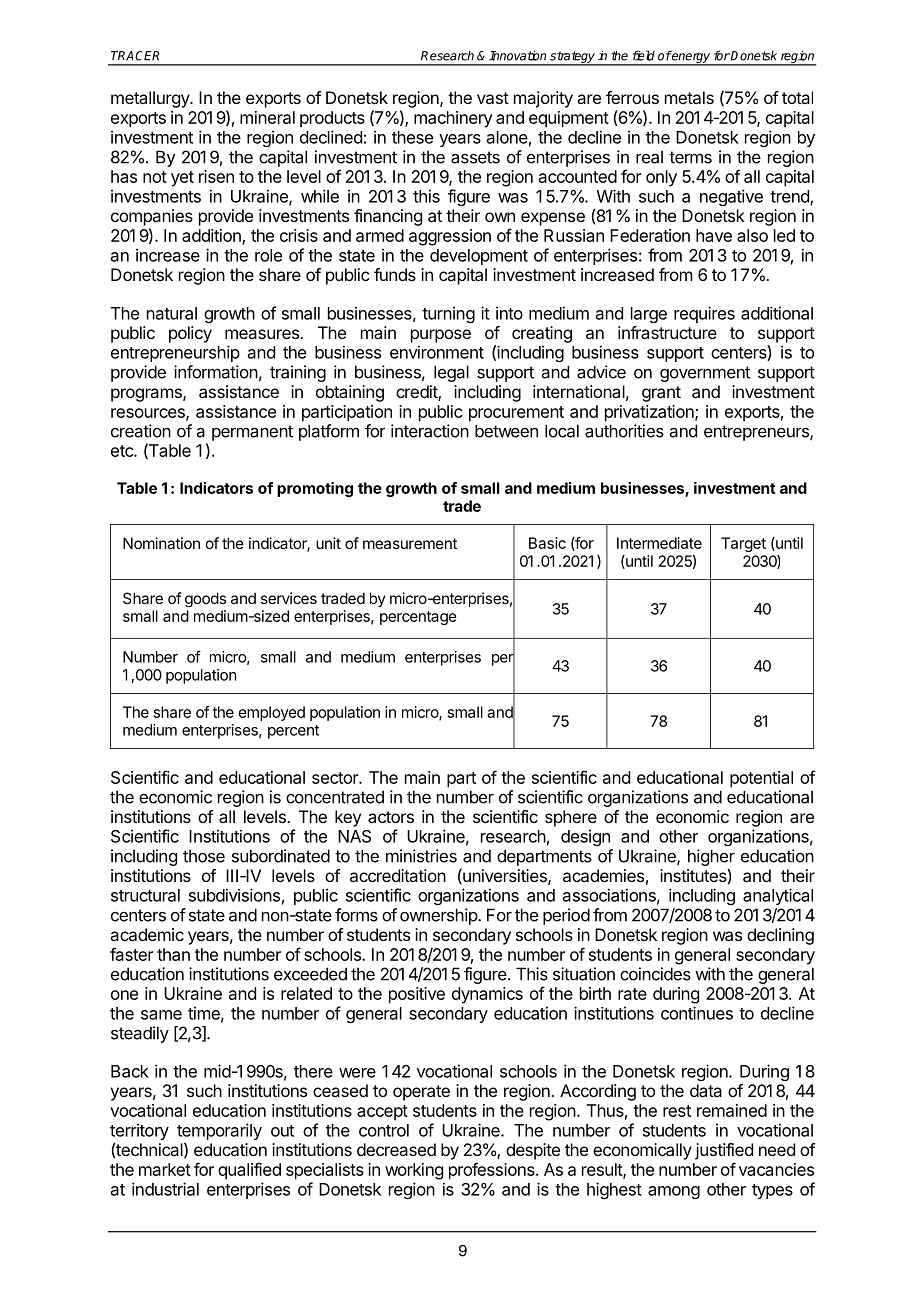 Image resolution: width=924 pixels, height=1308 pixels. Describe the element at coordinates (151, 99) in the document. I see `metallurgy` at that location.
